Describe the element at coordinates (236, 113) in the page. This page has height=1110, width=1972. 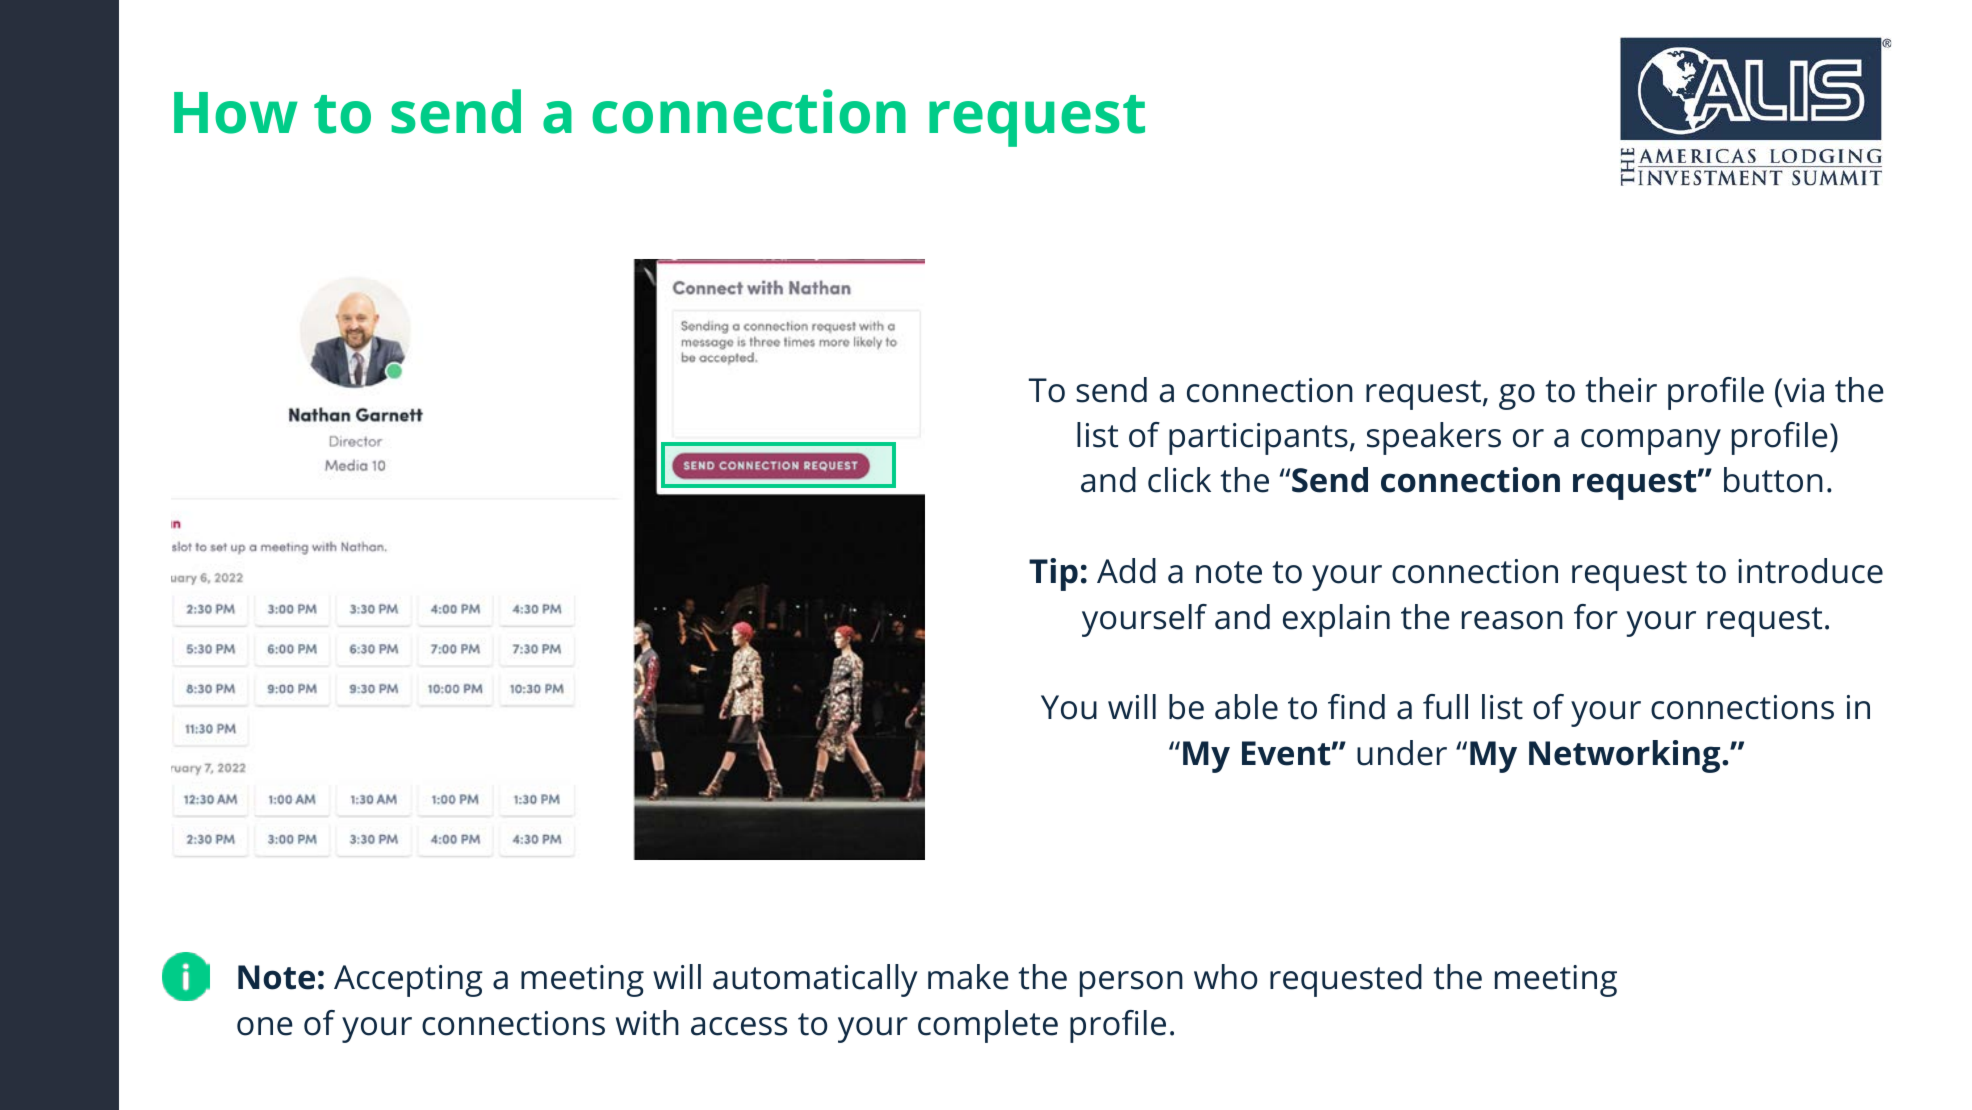
I see `How` at that location.
